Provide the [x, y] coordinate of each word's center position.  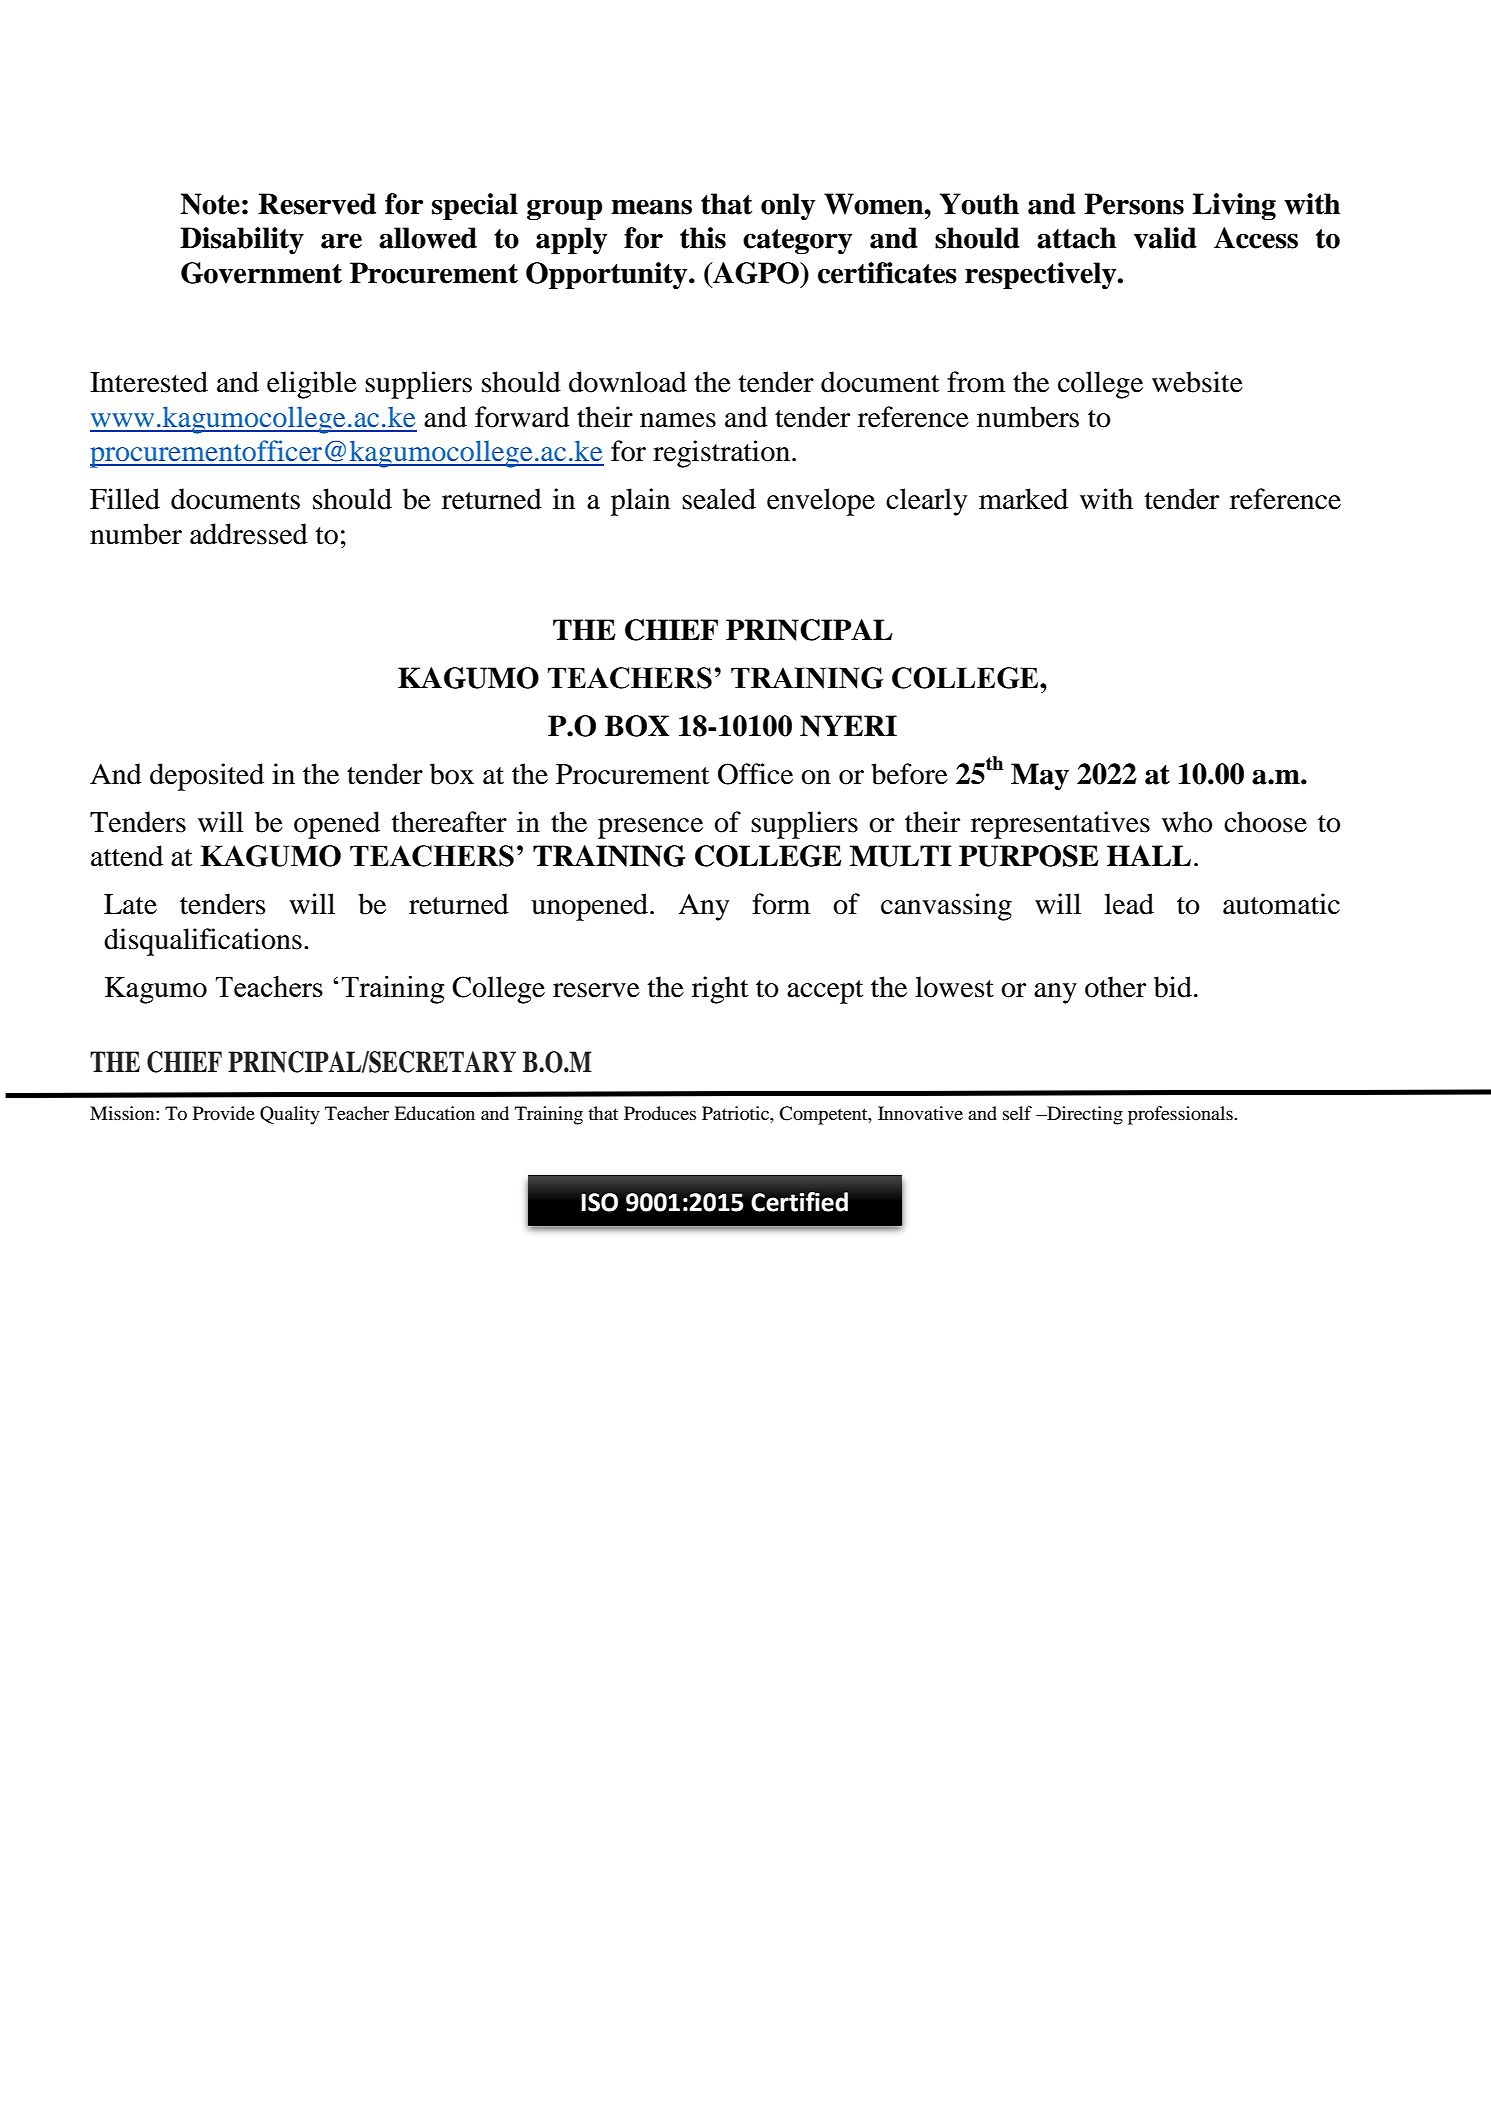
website [1197, 382]
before [909, 774]
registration [721, 454]
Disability [242, 240]
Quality [290, 1115]
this [703, 238]
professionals [1181, 1115]
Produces [660, 1113]
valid [1165, 238]
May [1040, 776]
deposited [207, 777]
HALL [1149, 855]
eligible [312, 385]
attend [127, 856]
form [781, 904]
